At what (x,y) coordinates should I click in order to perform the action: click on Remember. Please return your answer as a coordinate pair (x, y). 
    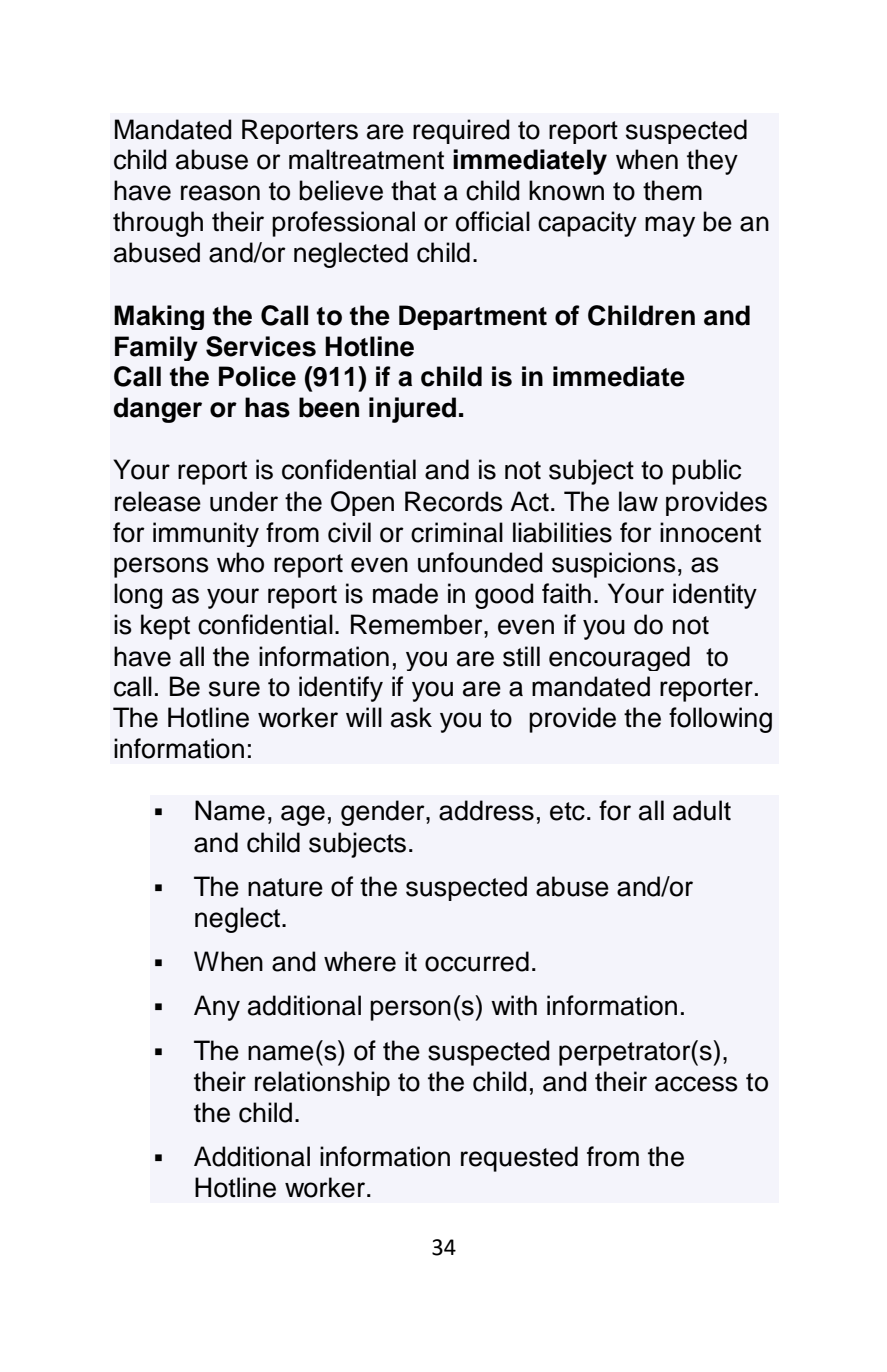
    Looking at the image, I should click on (418, 624).
